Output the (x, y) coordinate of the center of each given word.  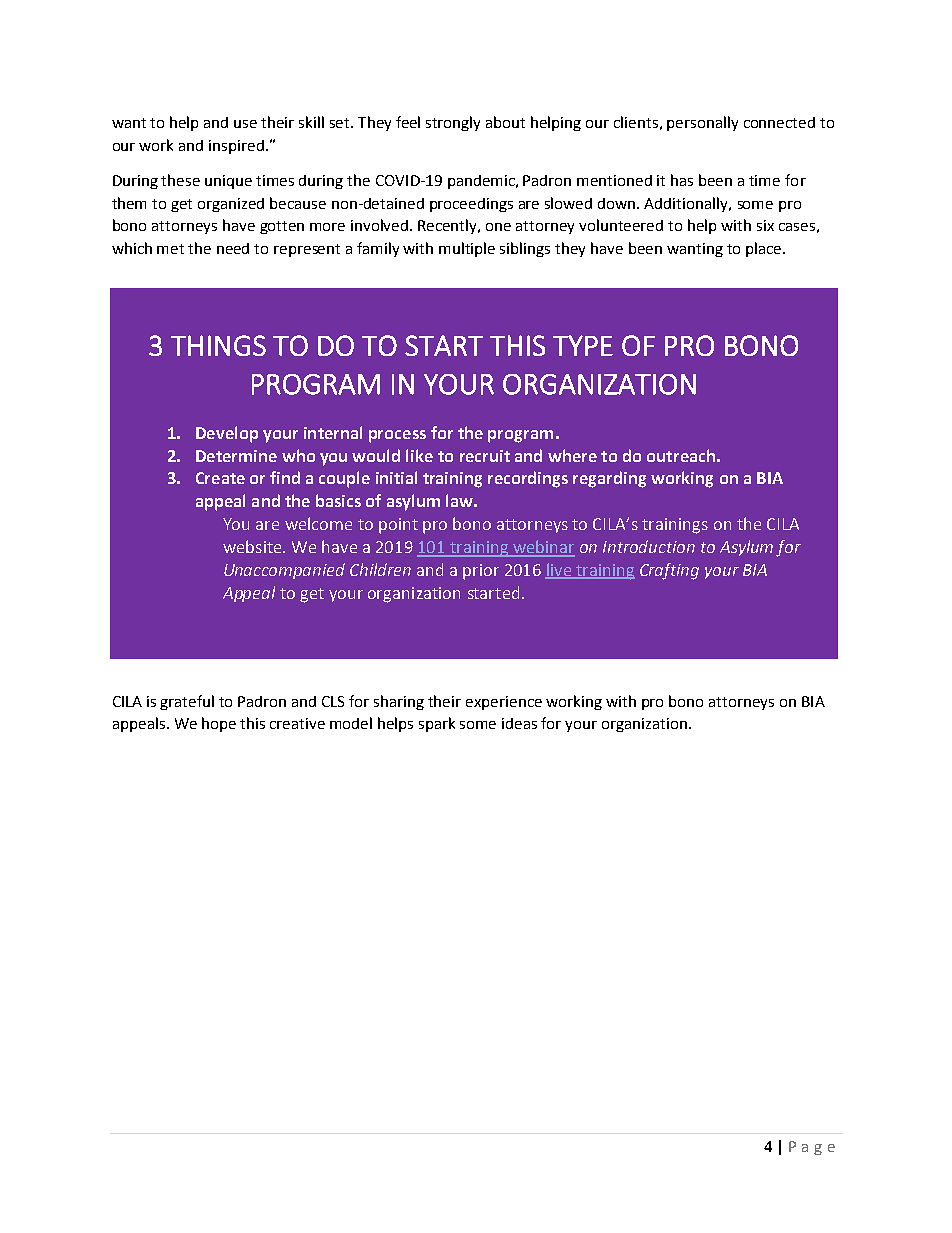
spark (437, 724)
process (397, 436)
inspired (236, 147)
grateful (187, 702)
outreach (681, 455)
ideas (519, 723)
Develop (227, 434)
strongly (453, 123)
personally (702, 123)
